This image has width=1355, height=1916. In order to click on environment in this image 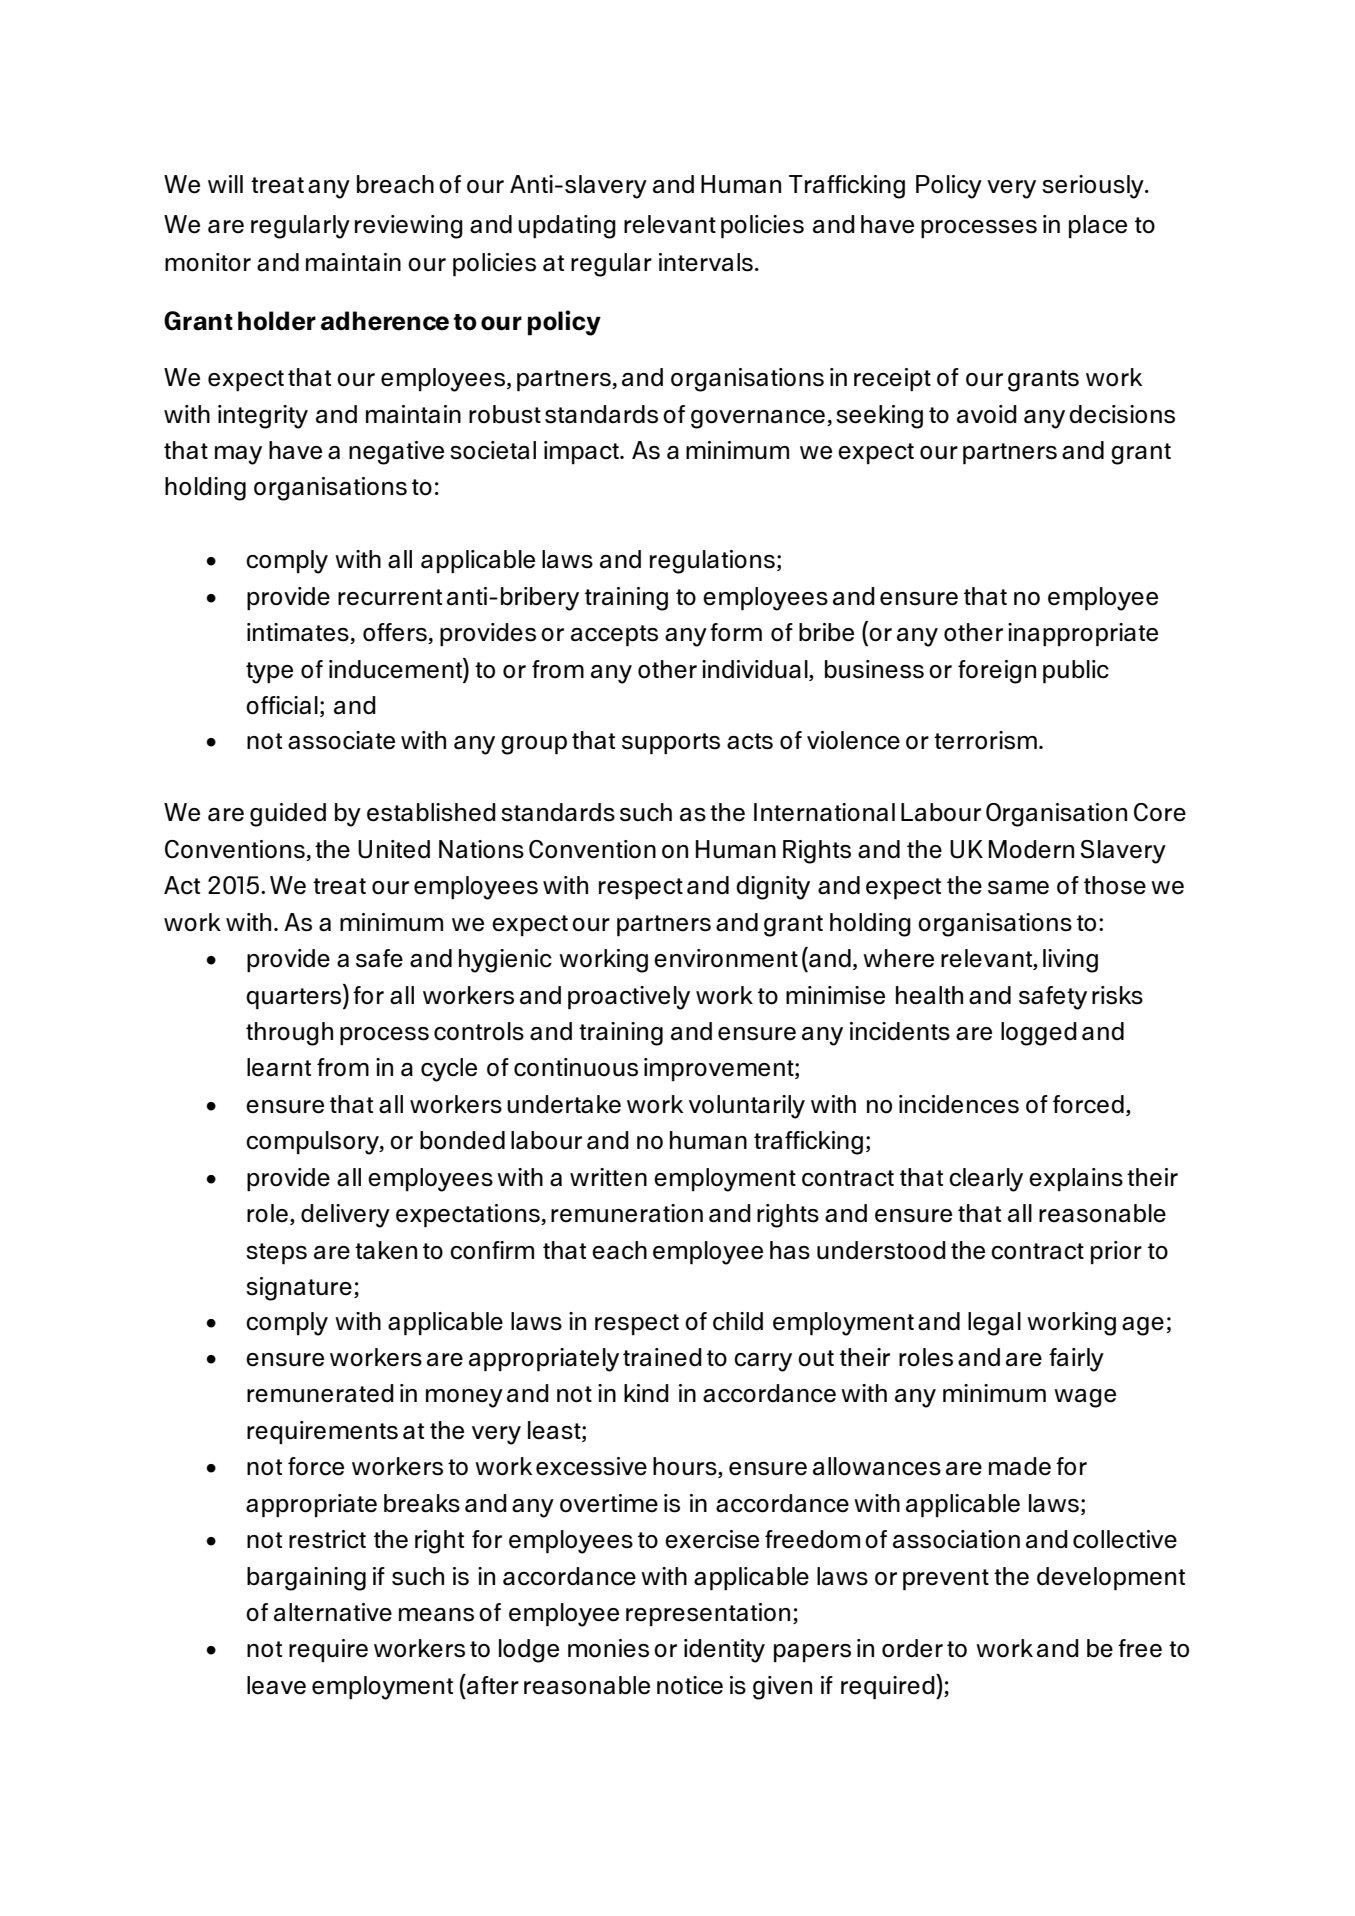, I will do `click(726, 958)`.
